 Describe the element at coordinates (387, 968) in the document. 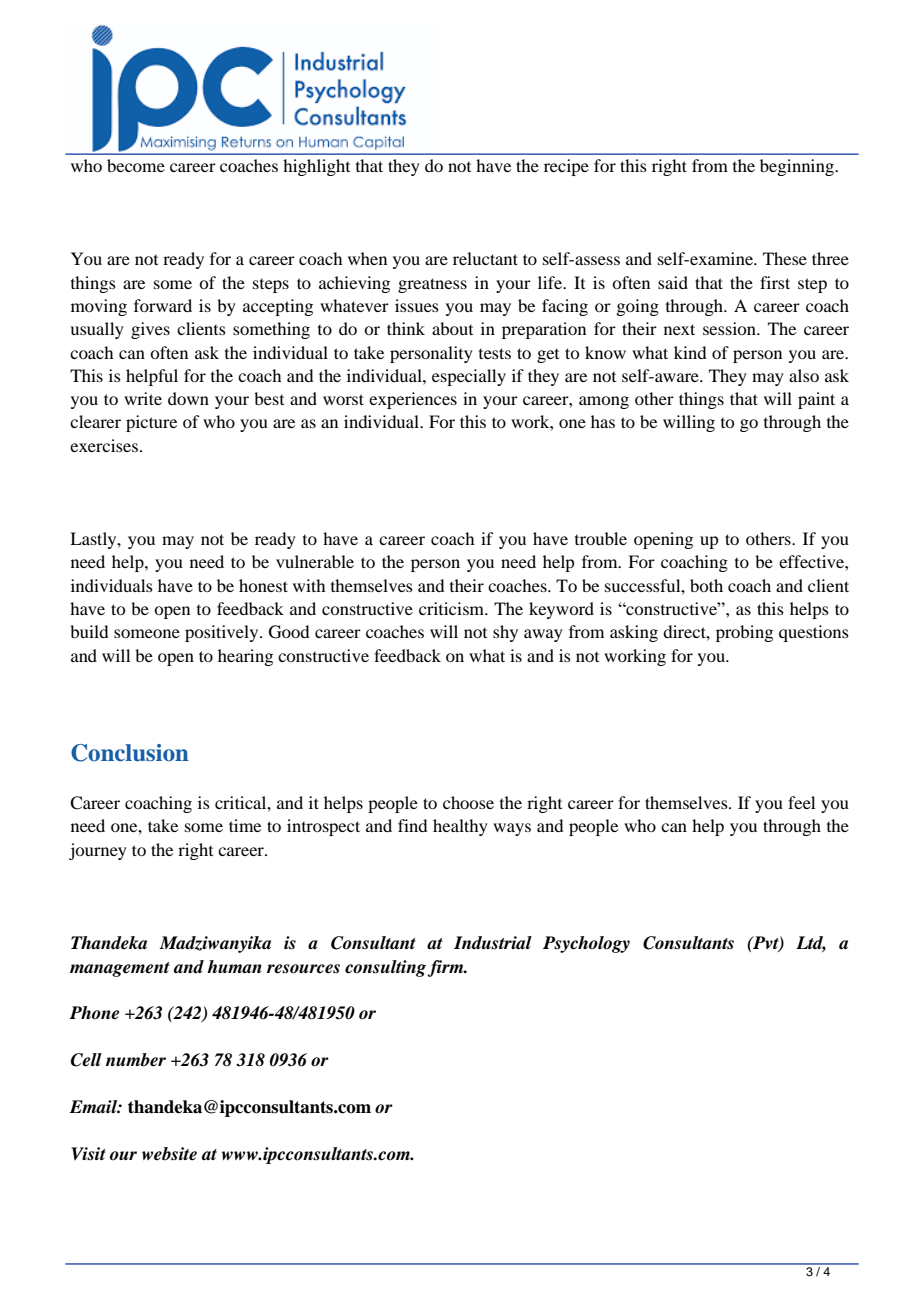

I see `consulting` at that location.
